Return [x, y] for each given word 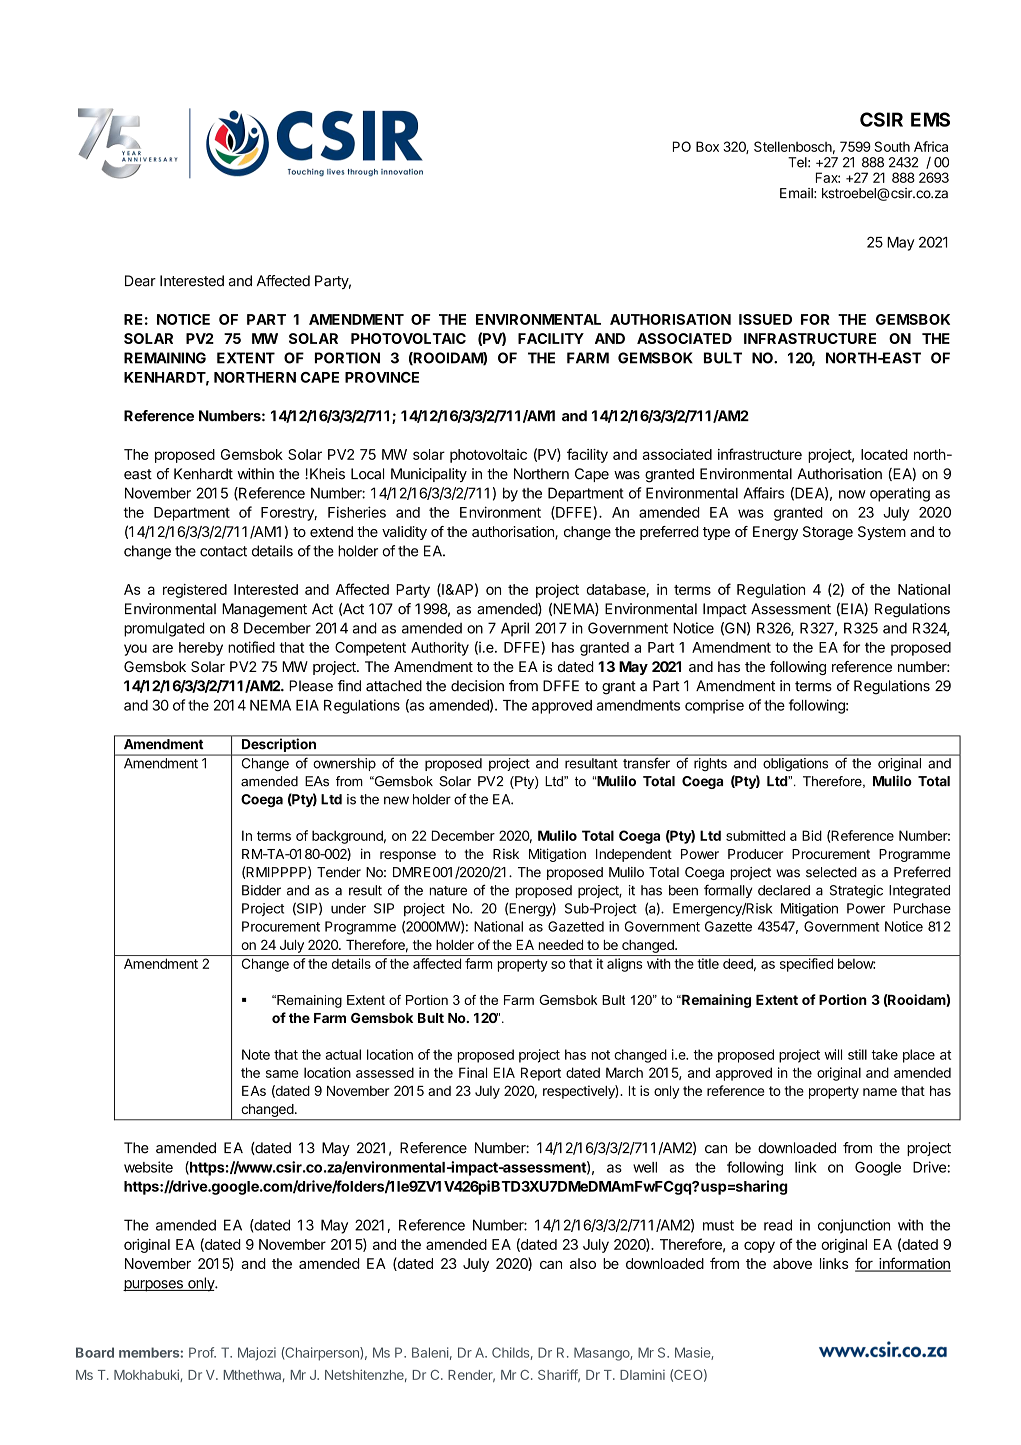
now [852, 494]
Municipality [429, 475]
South [892, 146]
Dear [140, 281]
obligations [795, 764]
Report [541, 1074]
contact [223, 551]
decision [477, 686]
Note [256, 1054]
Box [707, 146]
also [583, 1263]
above [792, 1263]
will [833, 1054]
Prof [202, 1352]
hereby [201, 649]
